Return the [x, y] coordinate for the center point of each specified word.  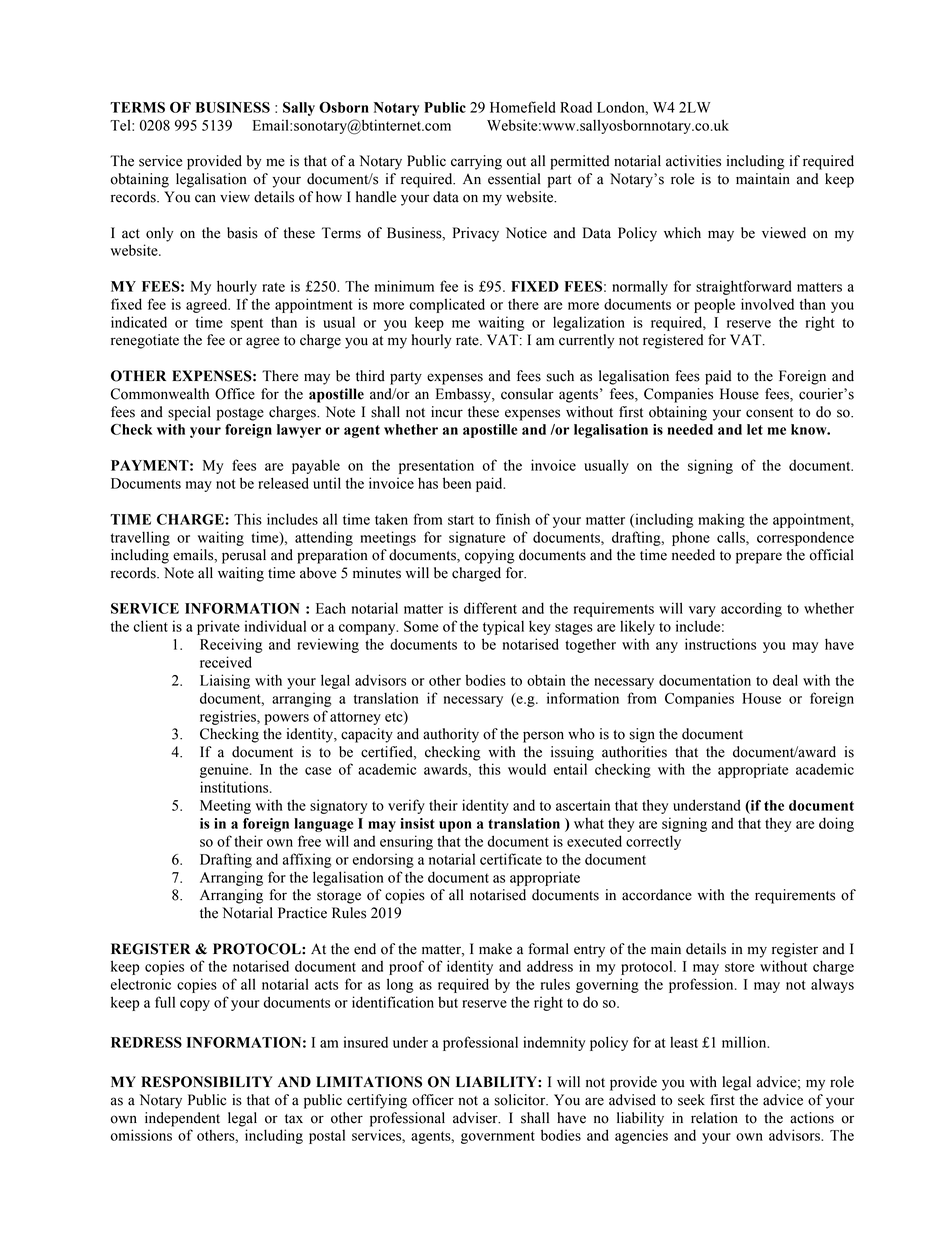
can [205, 198]
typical [503, 627]
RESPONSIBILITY [207, 1082]
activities [693, 161]
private [218, 627]
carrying [476, 162]
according [751, 609]
